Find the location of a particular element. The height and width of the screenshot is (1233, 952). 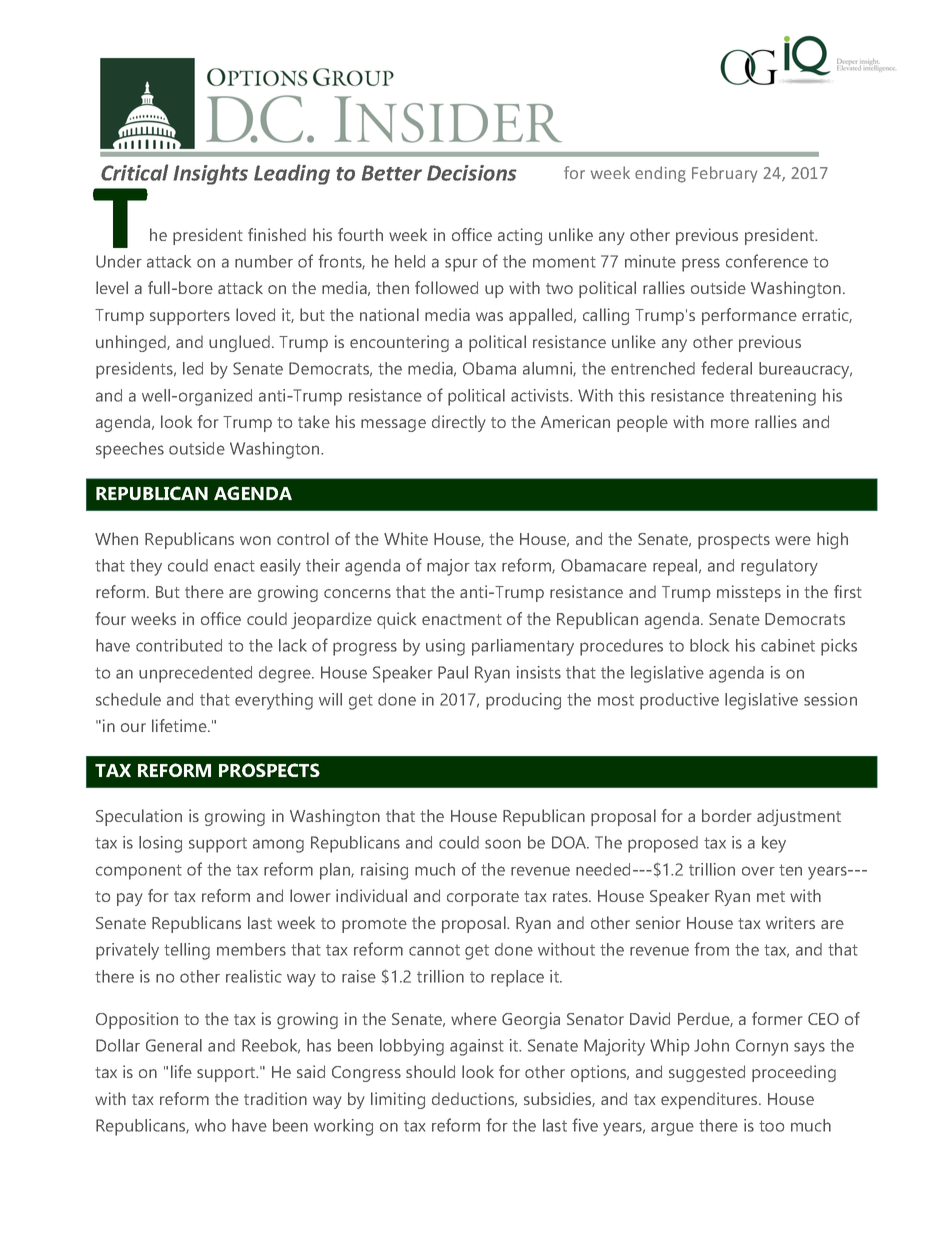

soon is located at coordinates (503, 844).
